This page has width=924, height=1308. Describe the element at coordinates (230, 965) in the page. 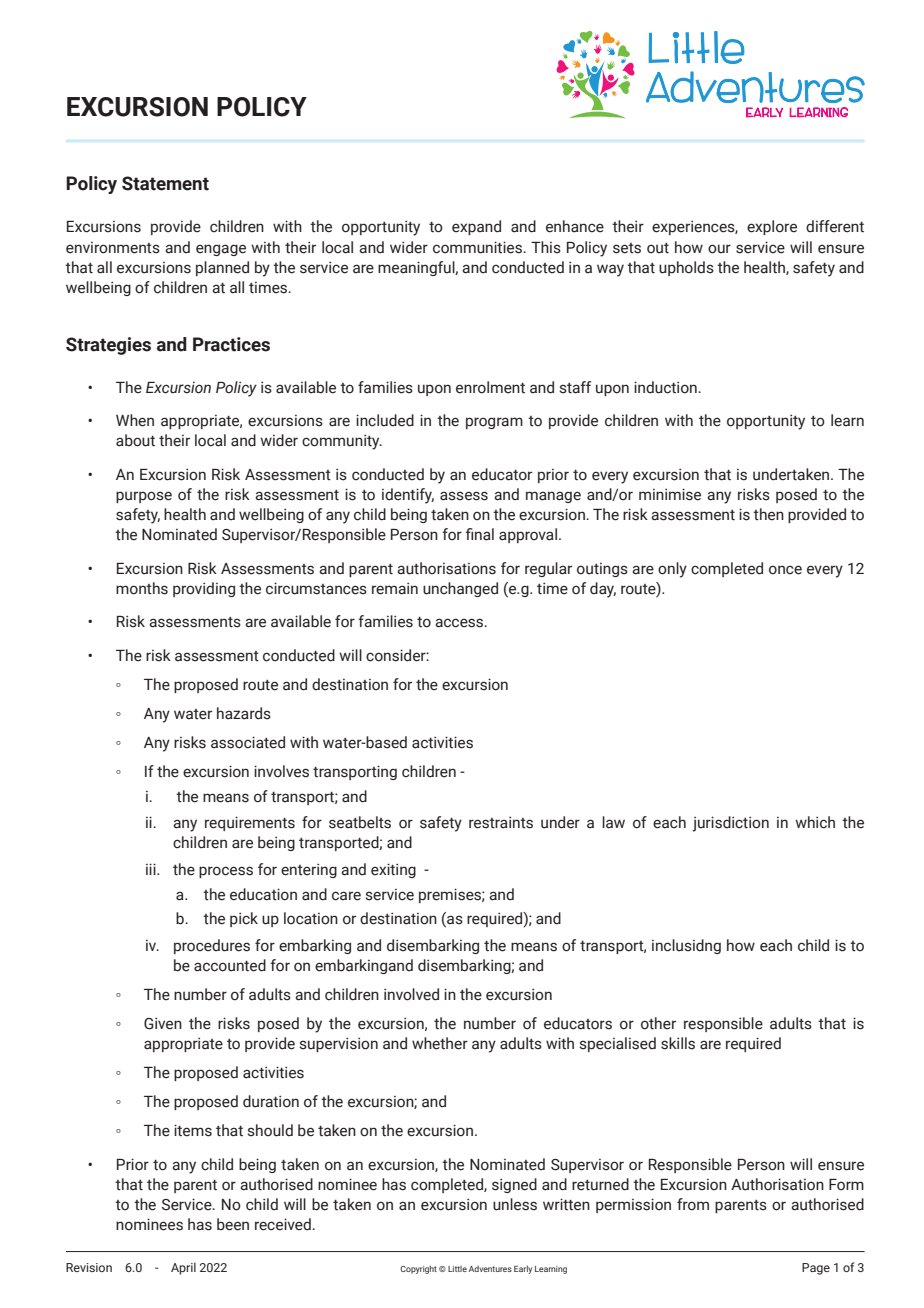

I see `accounted` at that location.
